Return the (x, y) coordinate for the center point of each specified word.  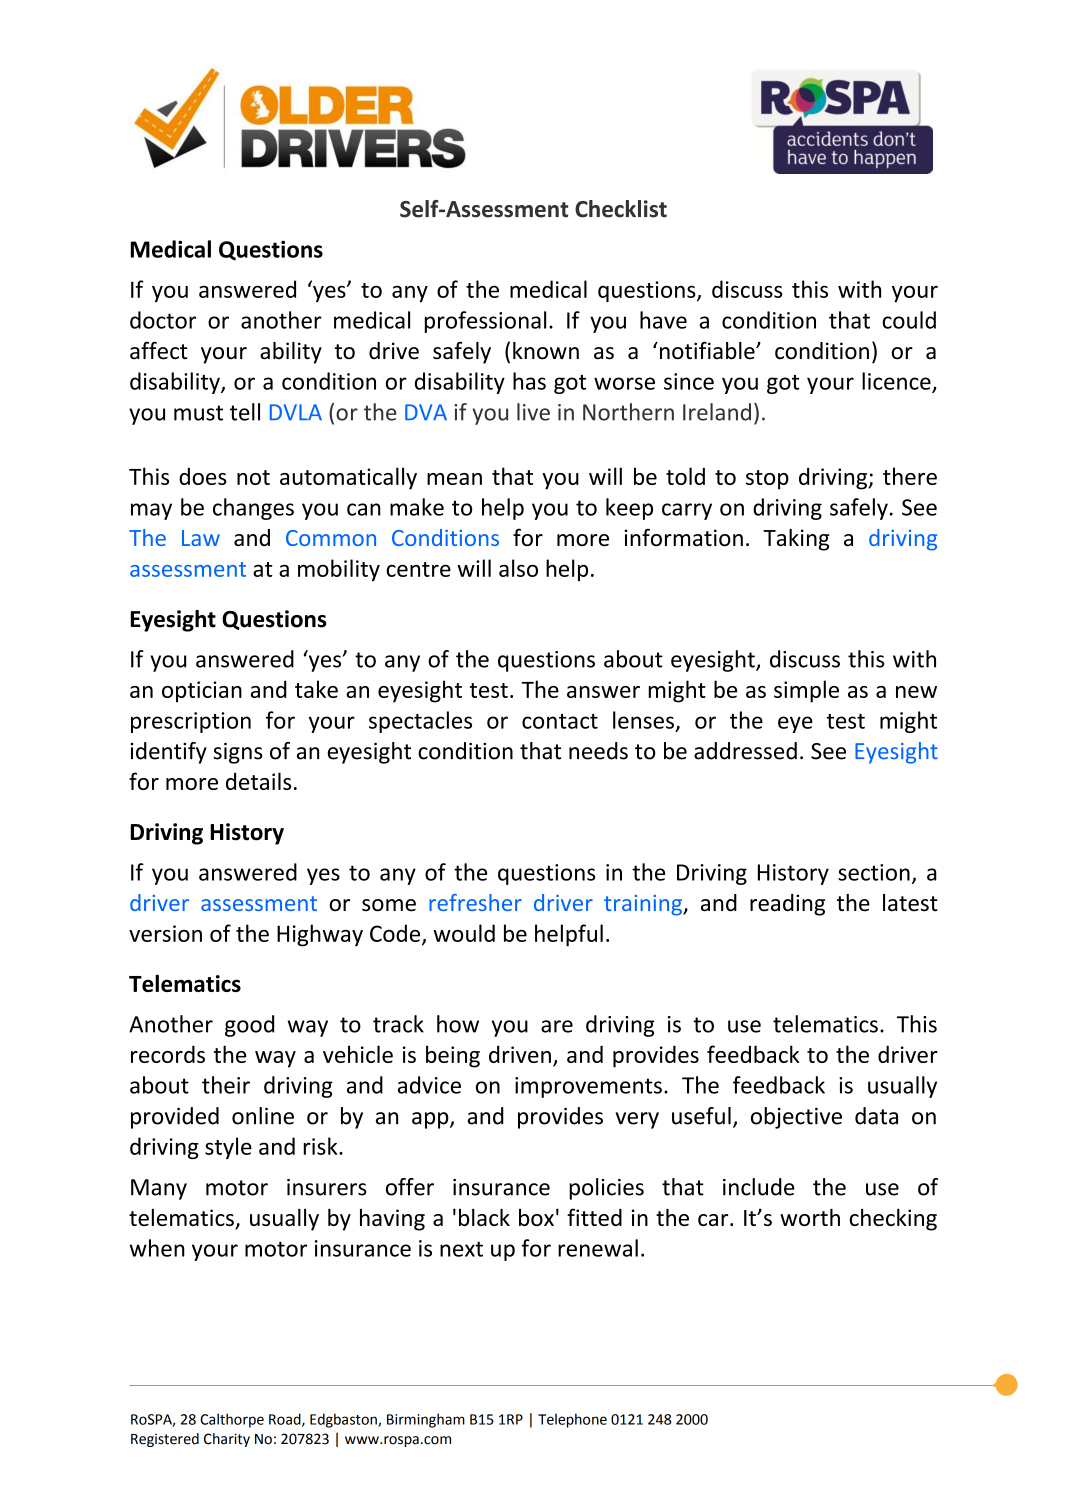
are (557, 1026)
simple (806, 691)
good (249, 1026)
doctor (163, 320)
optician (202, 692)
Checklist (621, 209)
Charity (227, 1440)
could (909, 320)
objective (796, 1118)
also (518, 568)
